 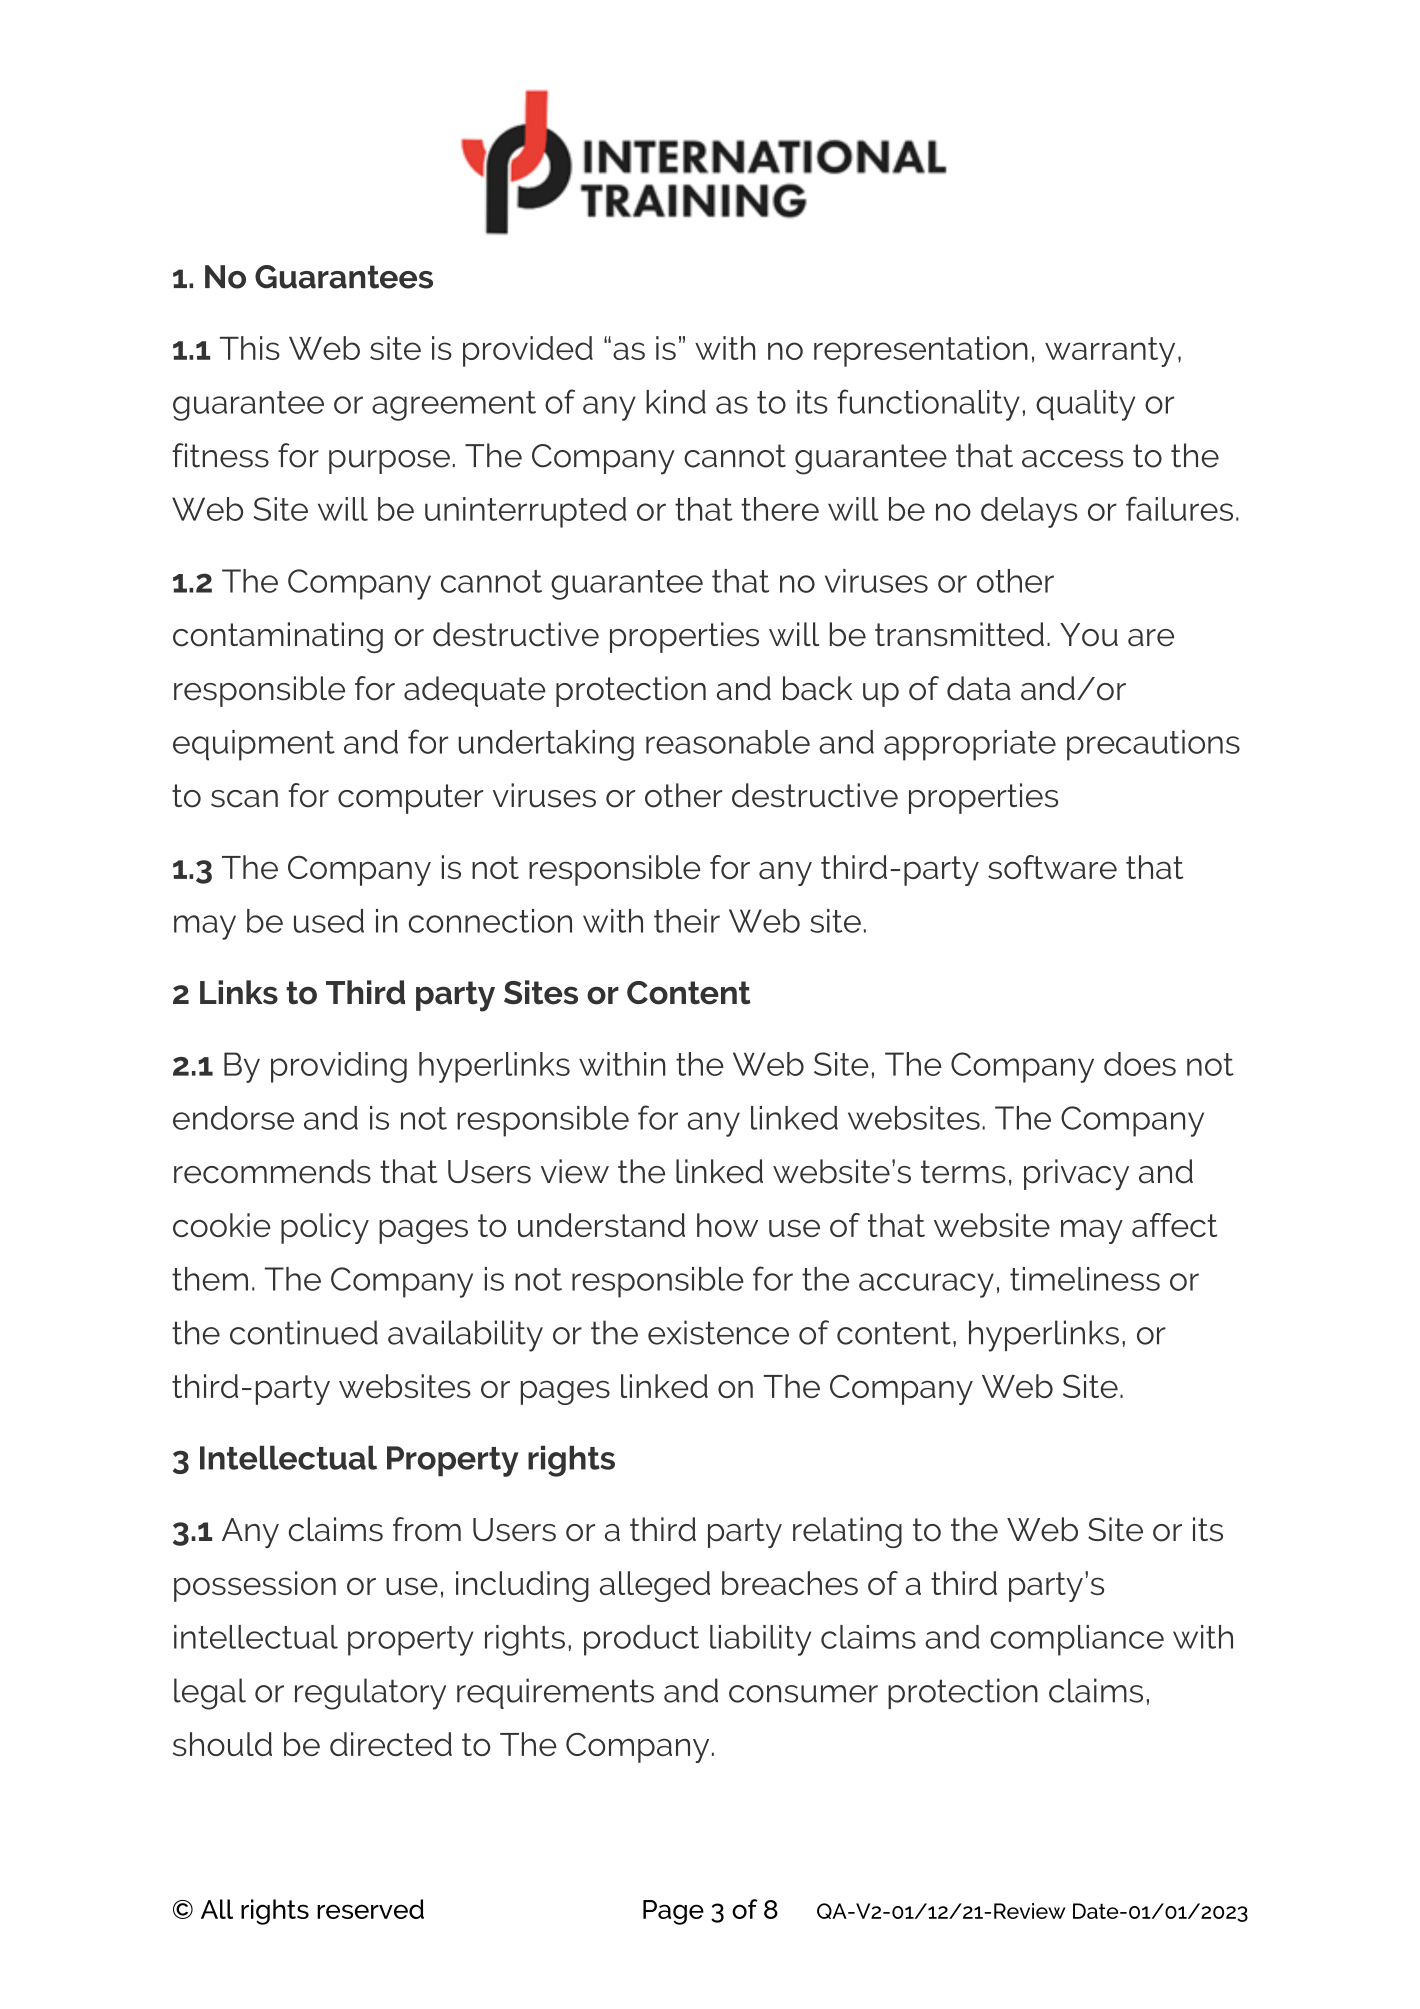 I want to click on software, so click(x=1052, y=867).
